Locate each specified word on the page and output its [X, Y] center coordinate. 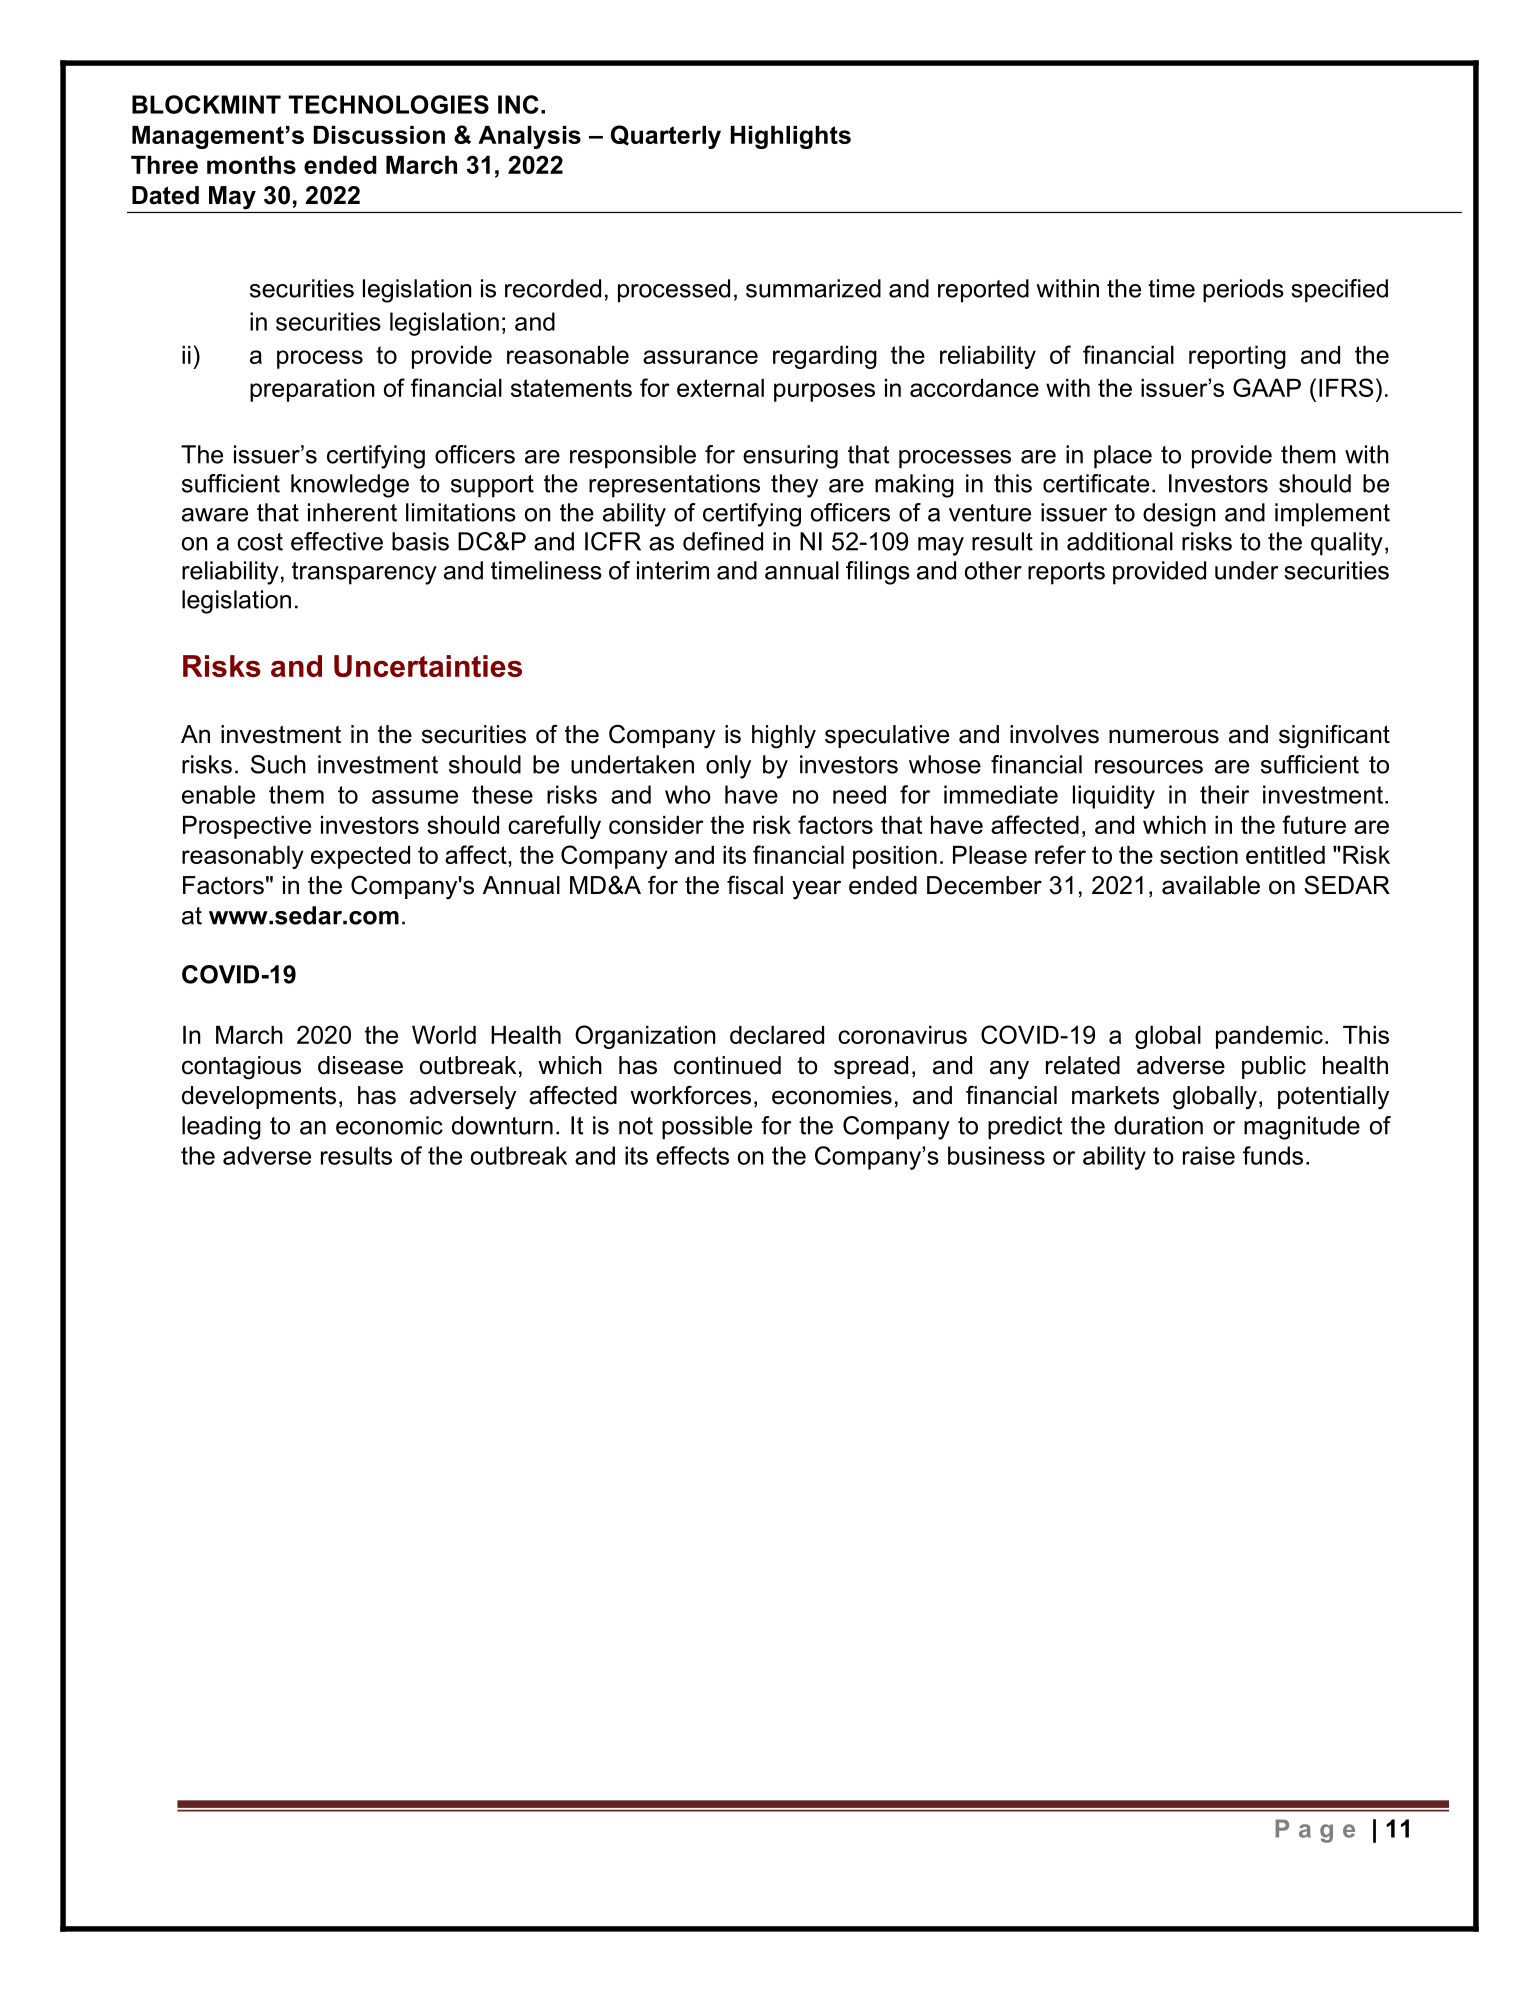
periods [1243, 291]
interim [673, 570]
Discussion [379, 135]
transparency [364, 573]
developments [259, 1097]
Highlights [791, 137]
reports [1066, 573]
